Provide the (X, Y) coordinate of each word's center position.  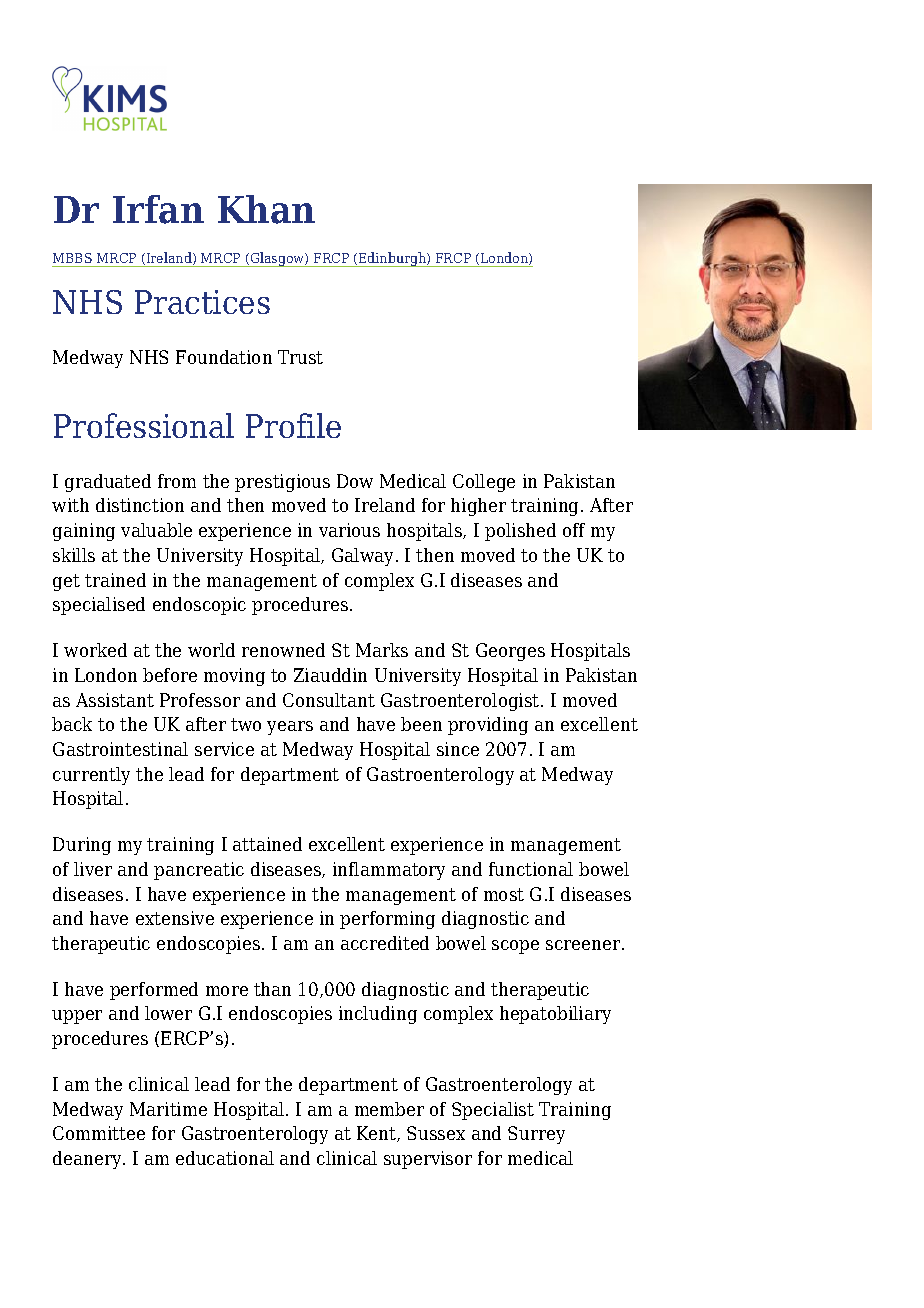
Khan (266, 209)
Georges (510, 652)
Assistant (115, 700)
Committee (99, 1133)
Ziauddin (330, 675)
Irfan (158, 209)
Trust (300, 357)
